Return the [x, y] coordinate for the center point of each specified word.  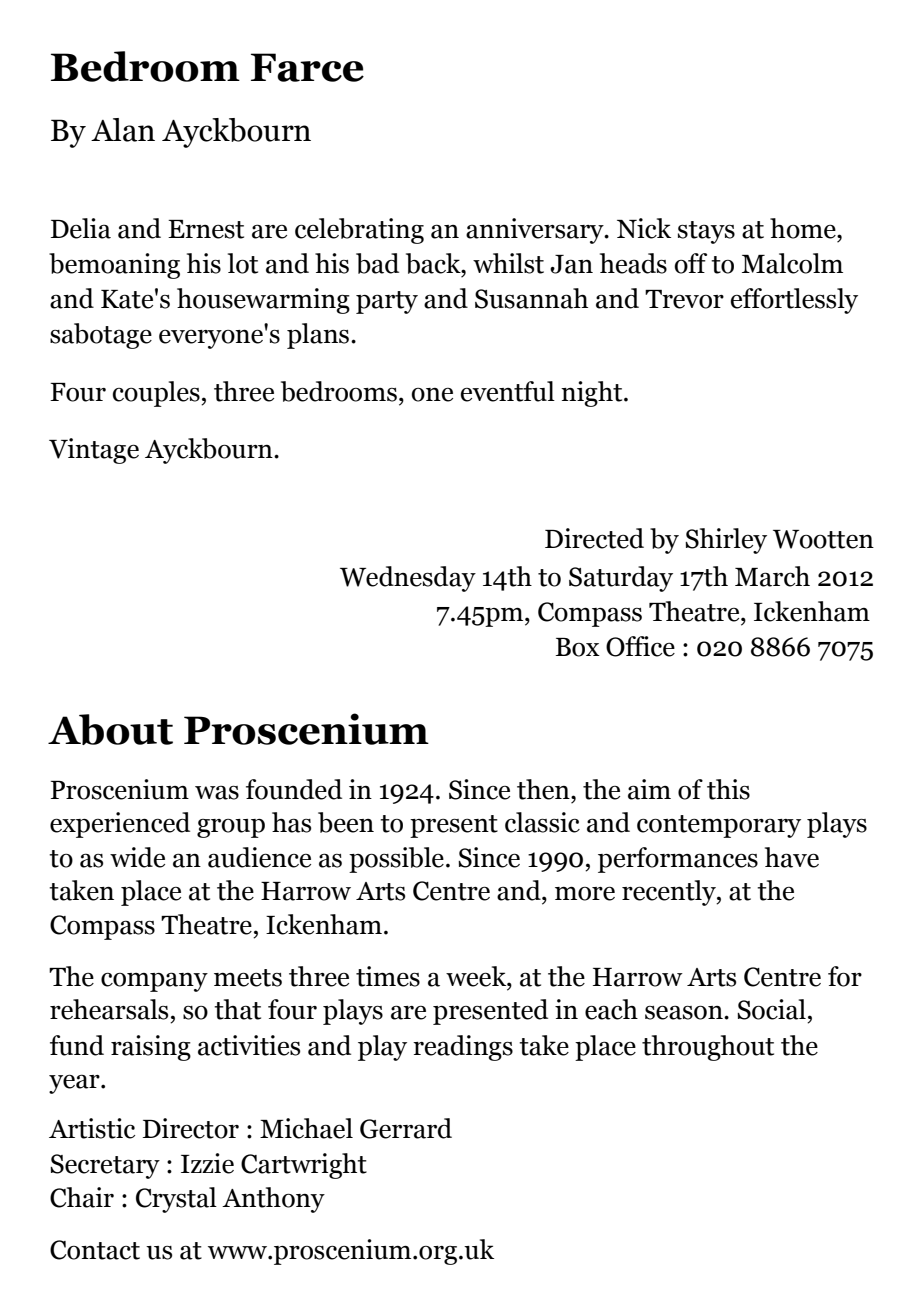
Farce [307, 67]
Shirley [726, 541]
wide [137, 857]
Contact [95, 1250]
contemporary [719, 826]
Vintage [94, 451]
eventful [507, 391]
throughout [708, 1048]
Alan [123, 130]
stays [706, 232]
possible [396, 860]
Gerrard [406, 1128]
